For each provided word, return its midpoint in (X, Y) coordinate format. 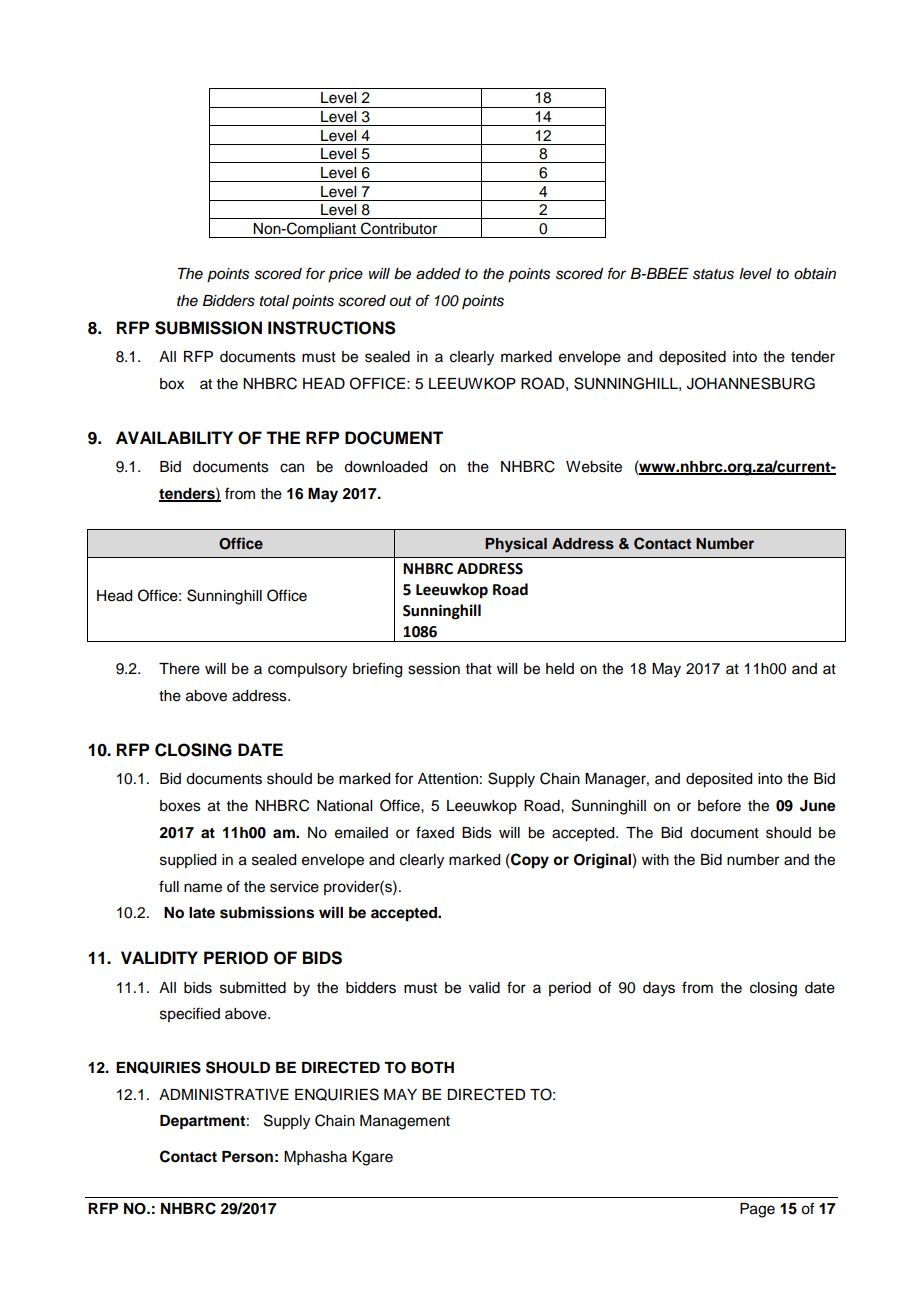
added (438, 274)
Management (405, 1122)
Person (247, 1157)
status (713, 274)
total (274, 301)
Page (757, 1210)
